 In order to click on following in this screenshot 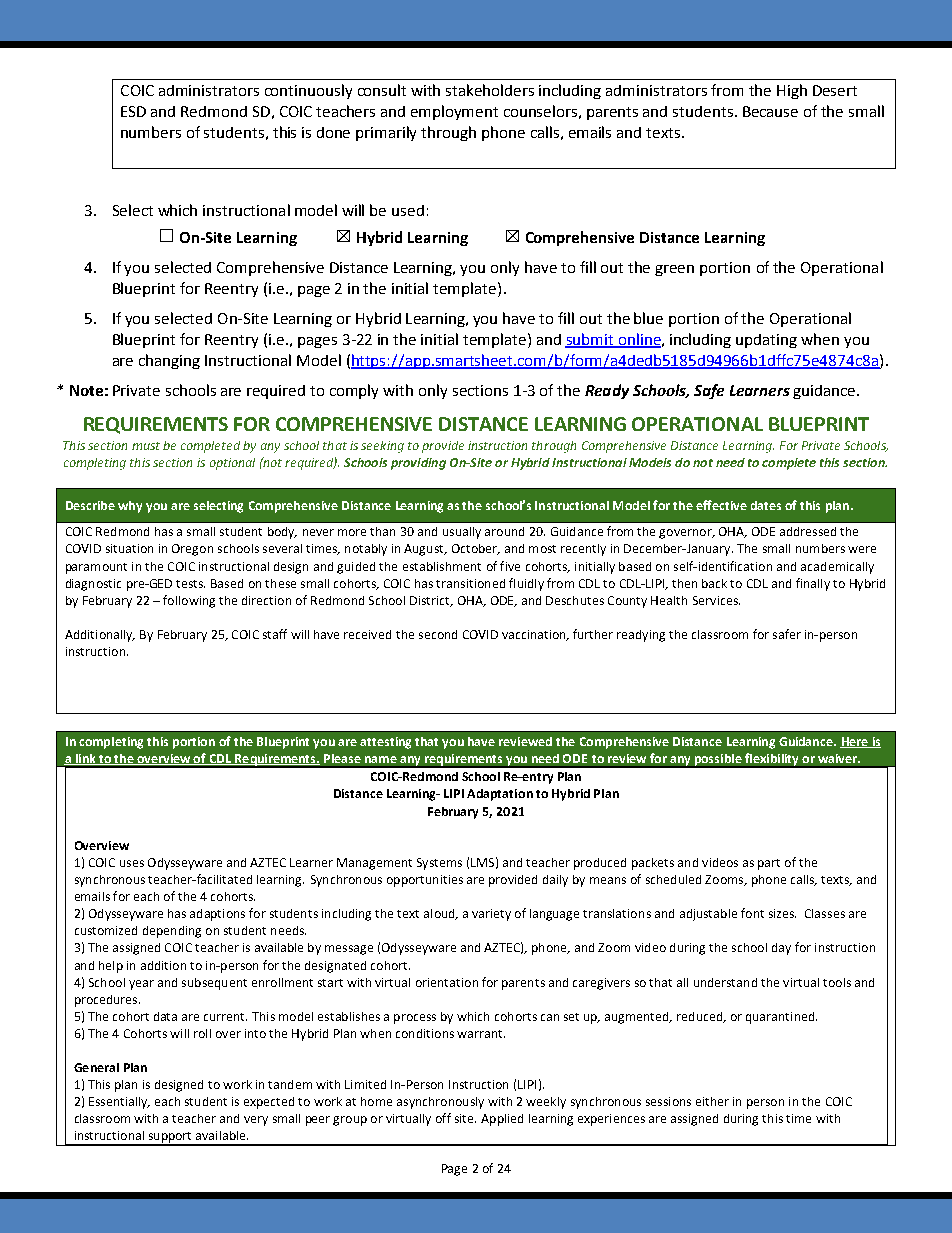, I will do `click(189, 601)`.
